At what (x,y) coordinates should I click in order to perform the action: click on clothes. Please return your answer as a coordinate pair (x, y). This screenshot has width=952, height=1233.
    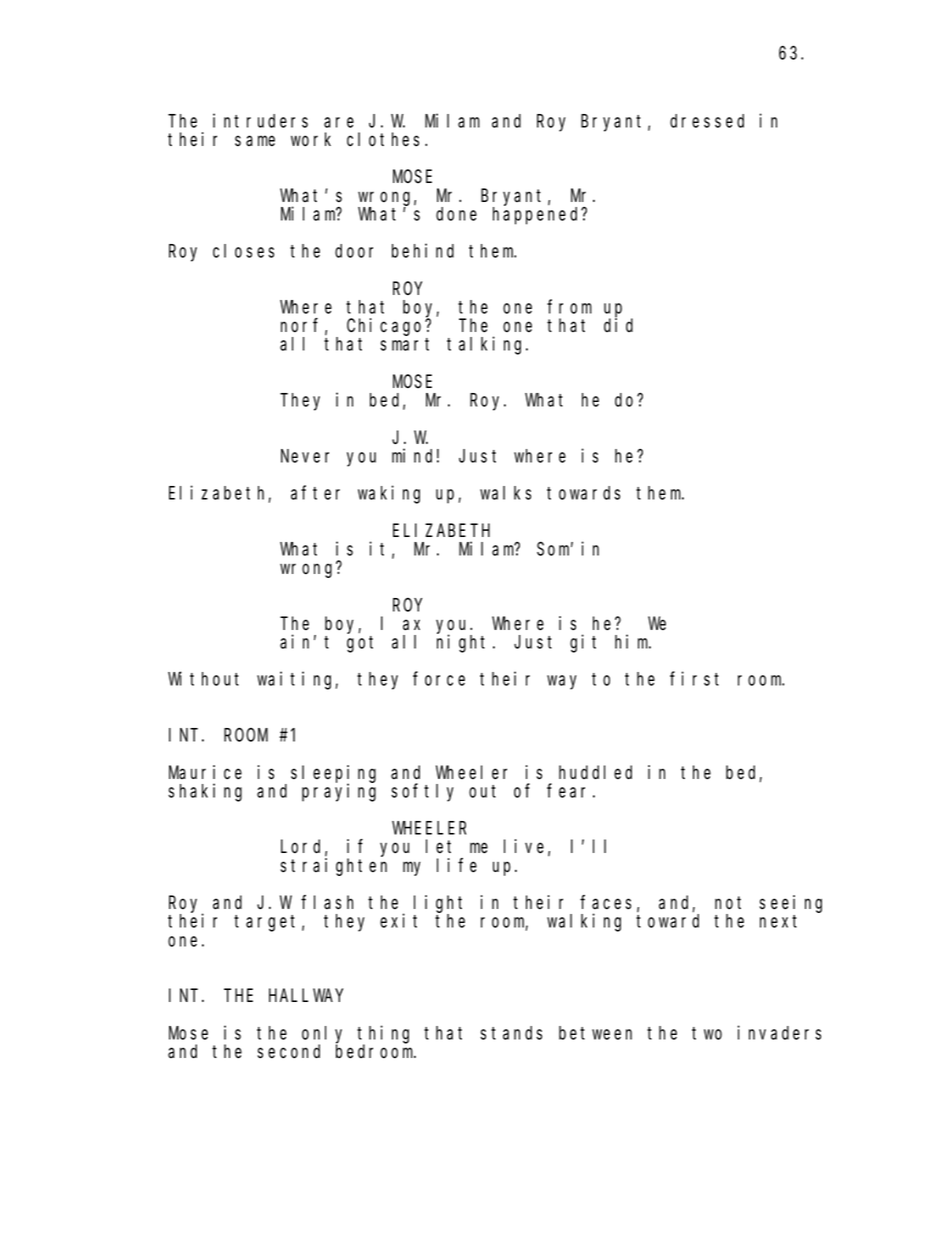
    Looking at the image, I should click on (386, 139).
